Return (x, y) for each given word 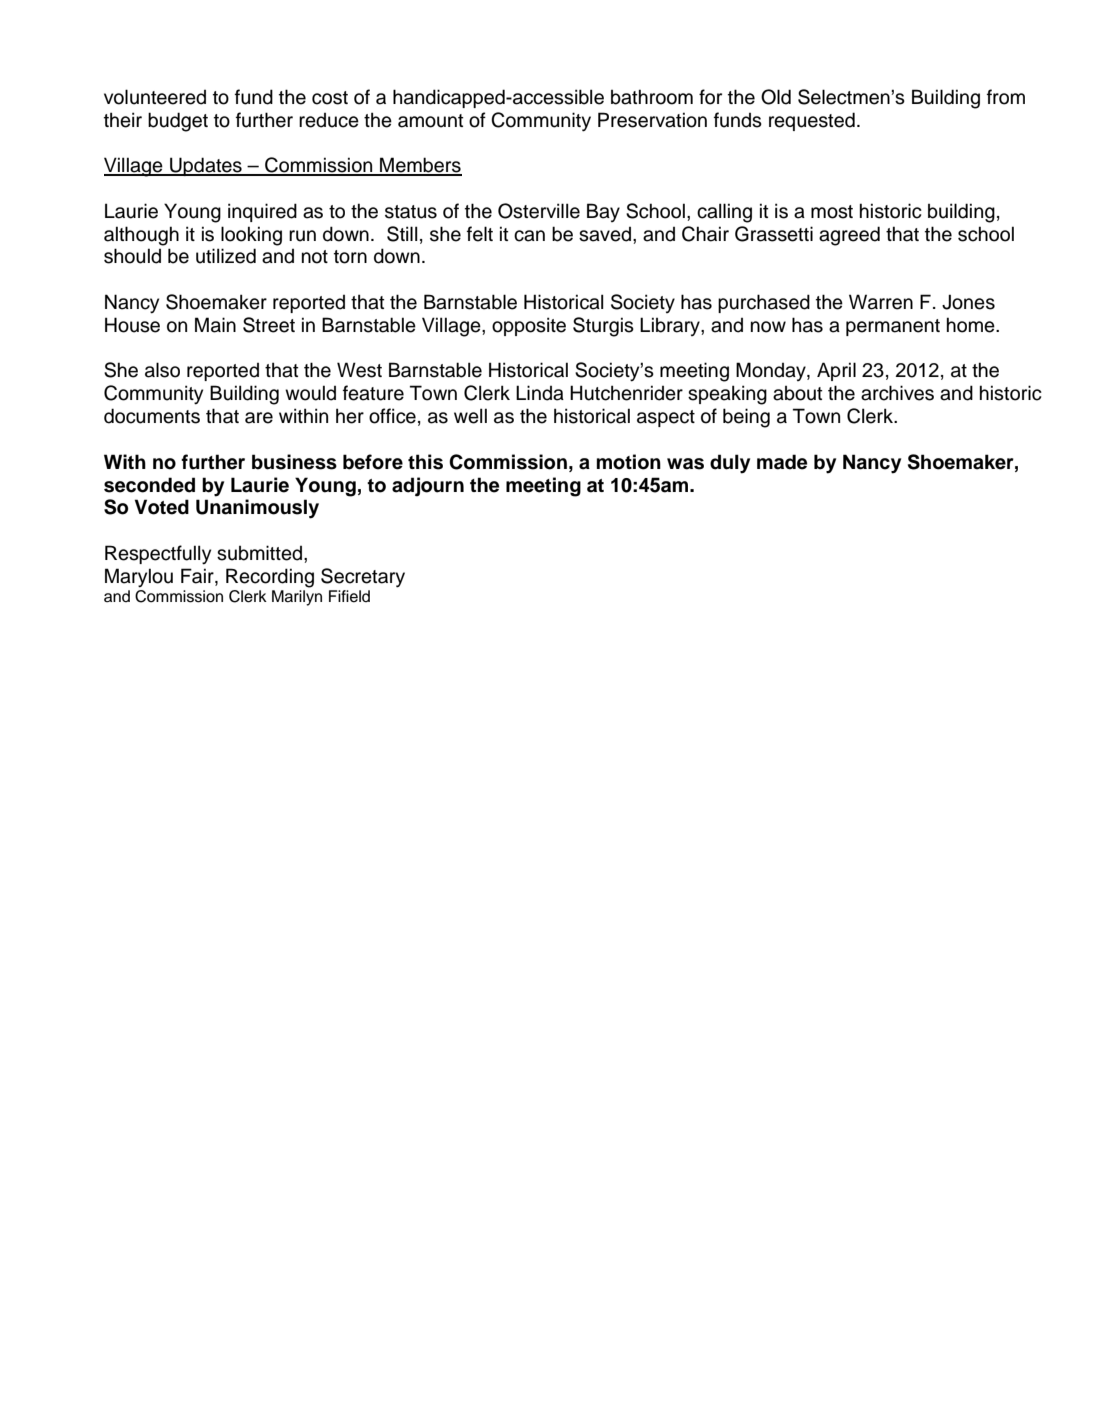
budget (178, 122)
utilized (226, 256)
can (529, 236)
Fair (198, 576)
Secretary (363, 578)
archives (897, 393)
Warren (881, 302)
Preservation (652, 120)
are (259, 418)
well (470, 416)
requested (812, 121)
